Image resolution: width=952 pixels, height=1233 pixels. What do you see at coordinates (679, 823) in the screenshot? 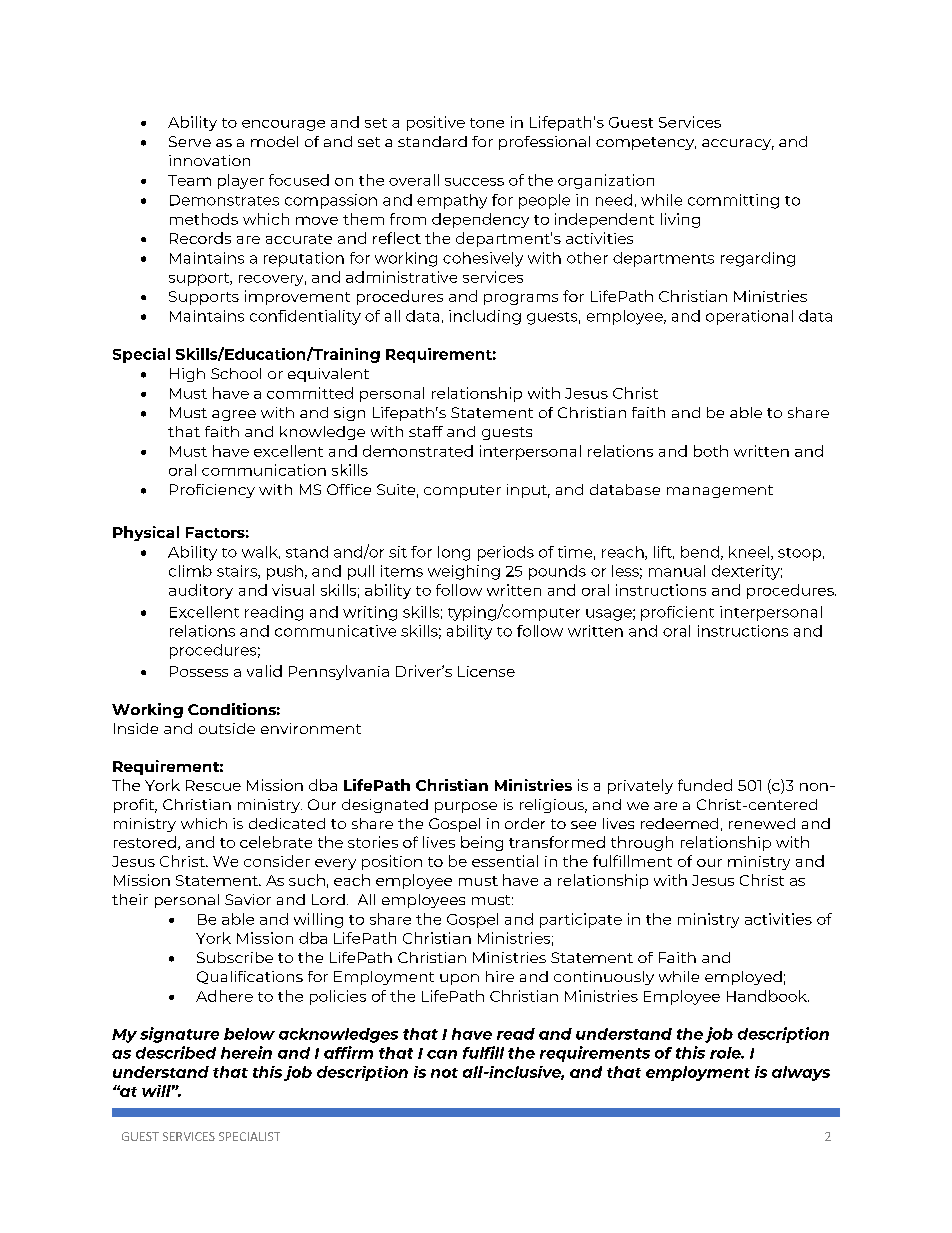
I see `redeemed` at bounding box center [679, 823].
